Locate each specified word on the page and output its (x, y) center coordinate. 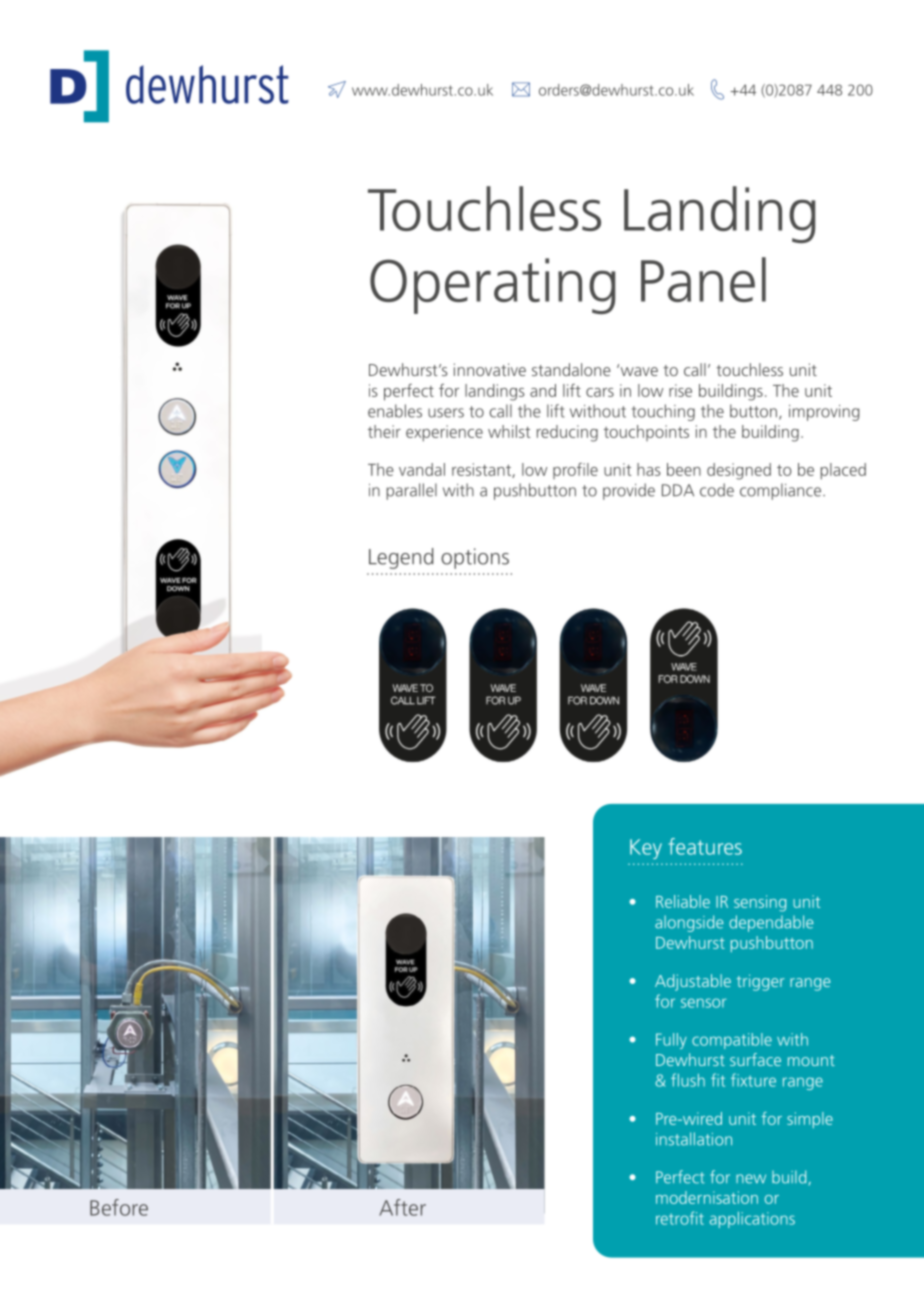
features (705, 846)
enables (395, 411)
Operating (492, 286)
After (402, 1207)
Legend (401, 558)
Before (119, 1207)
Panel (703, 279)
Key (646, 849)
